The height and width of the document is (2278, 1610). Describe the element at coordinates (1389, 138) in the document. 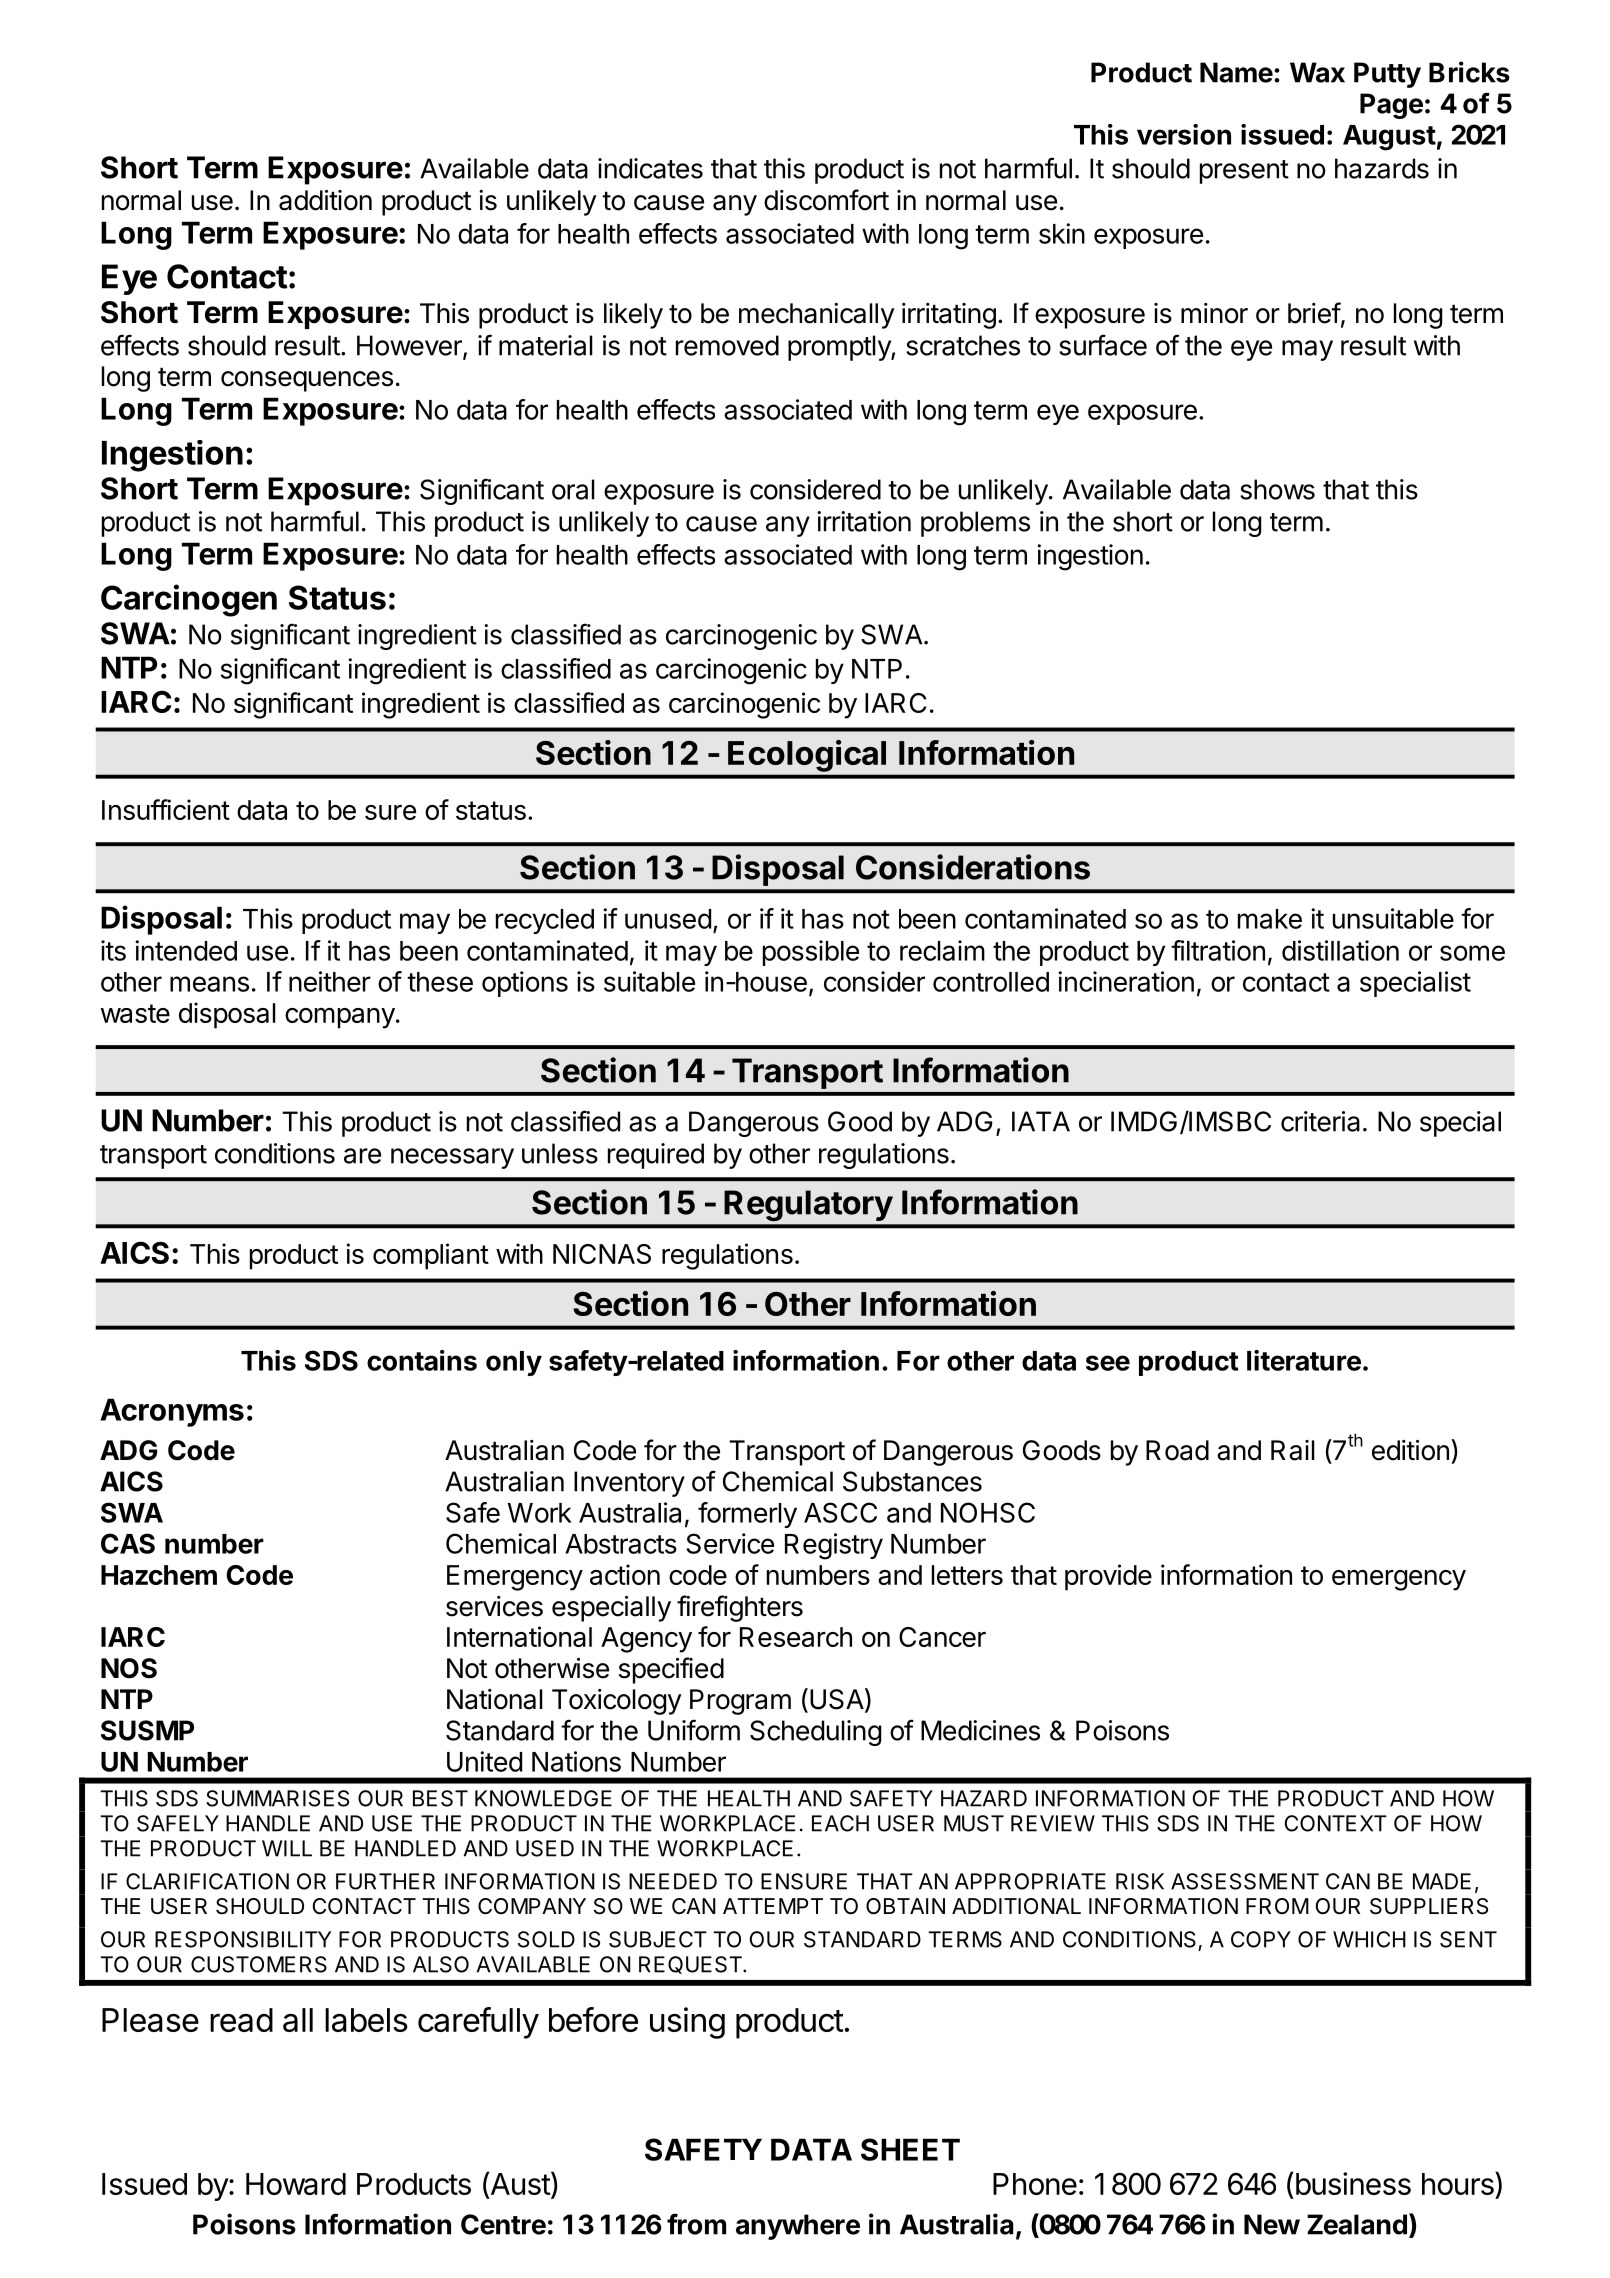

I see `August` at that location.
